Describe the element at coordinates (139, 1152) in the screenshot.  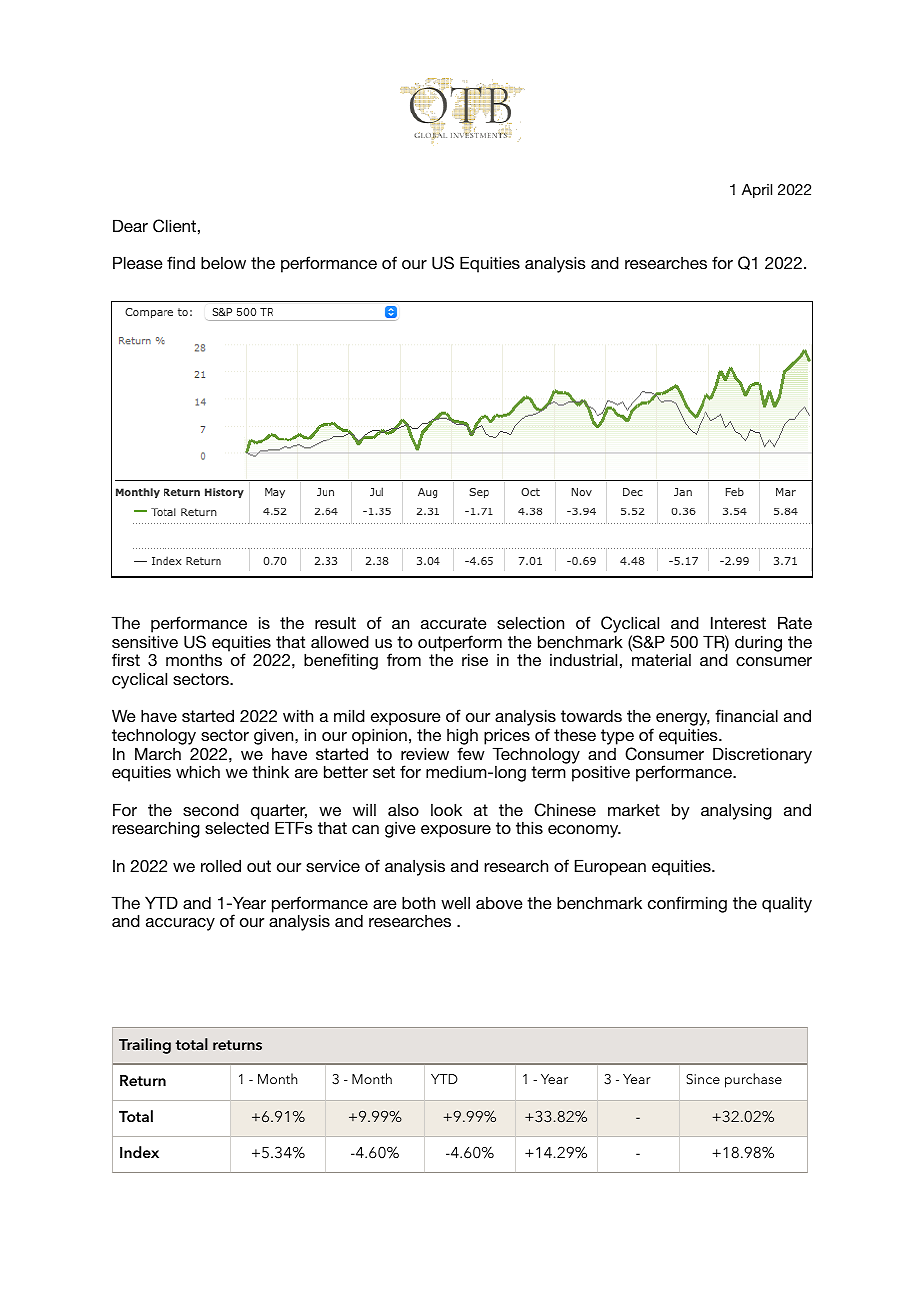
I see `Index` at that location.
